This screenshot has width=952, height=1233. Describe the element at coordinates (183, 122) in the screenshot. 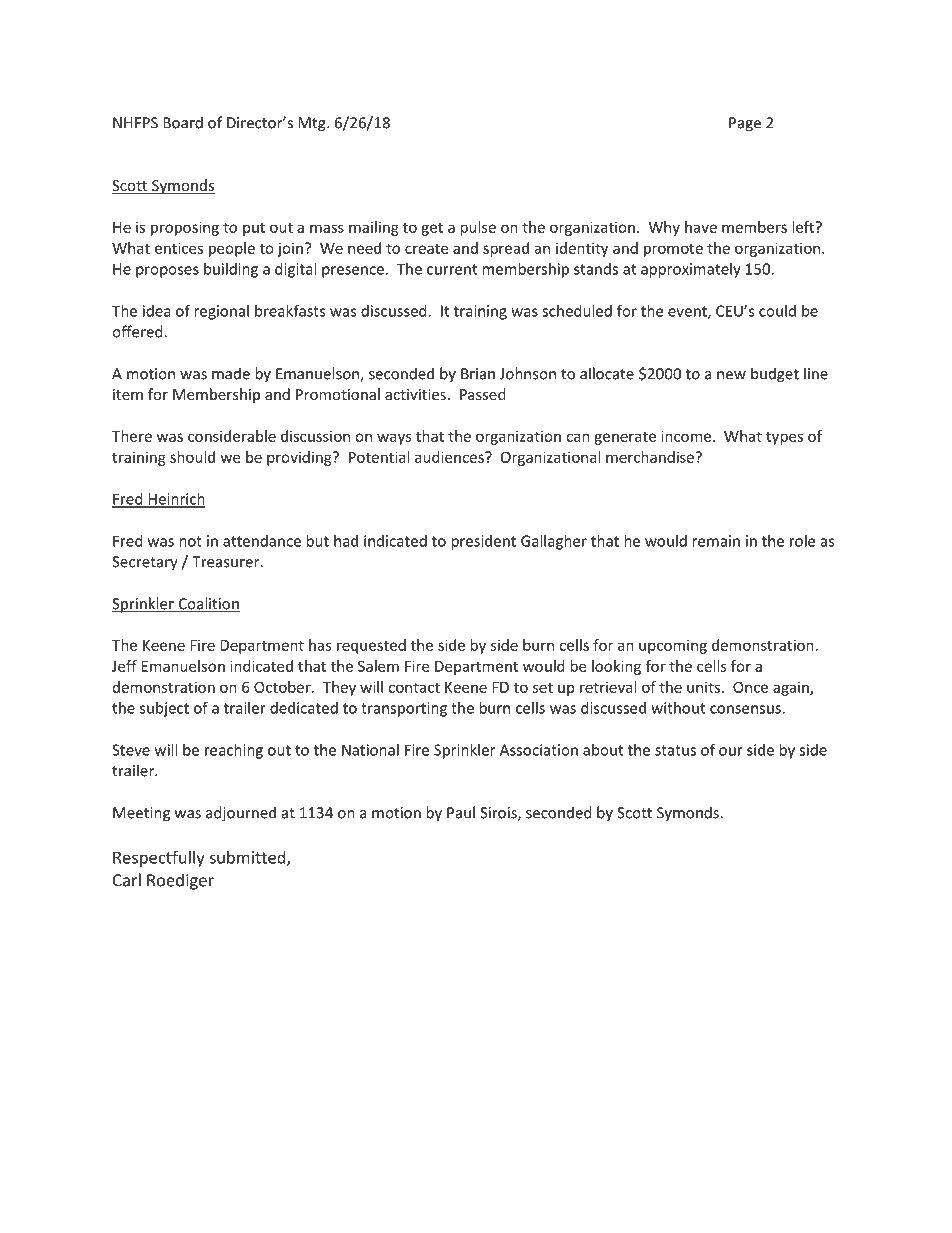

I see `Board` at that location.
